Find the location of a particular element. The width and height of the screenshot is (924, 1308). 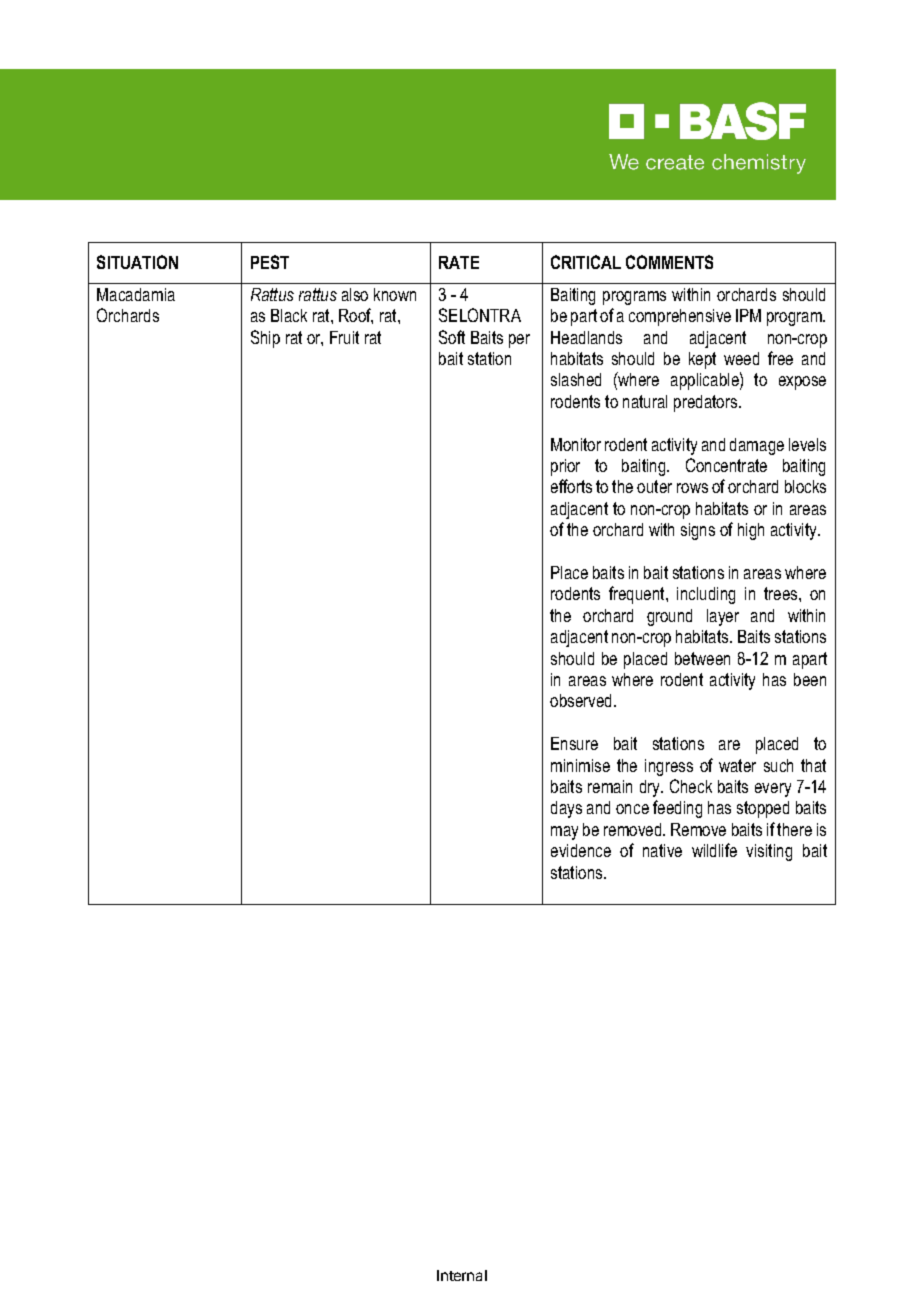

observed is located at coordinates (582, 700).
